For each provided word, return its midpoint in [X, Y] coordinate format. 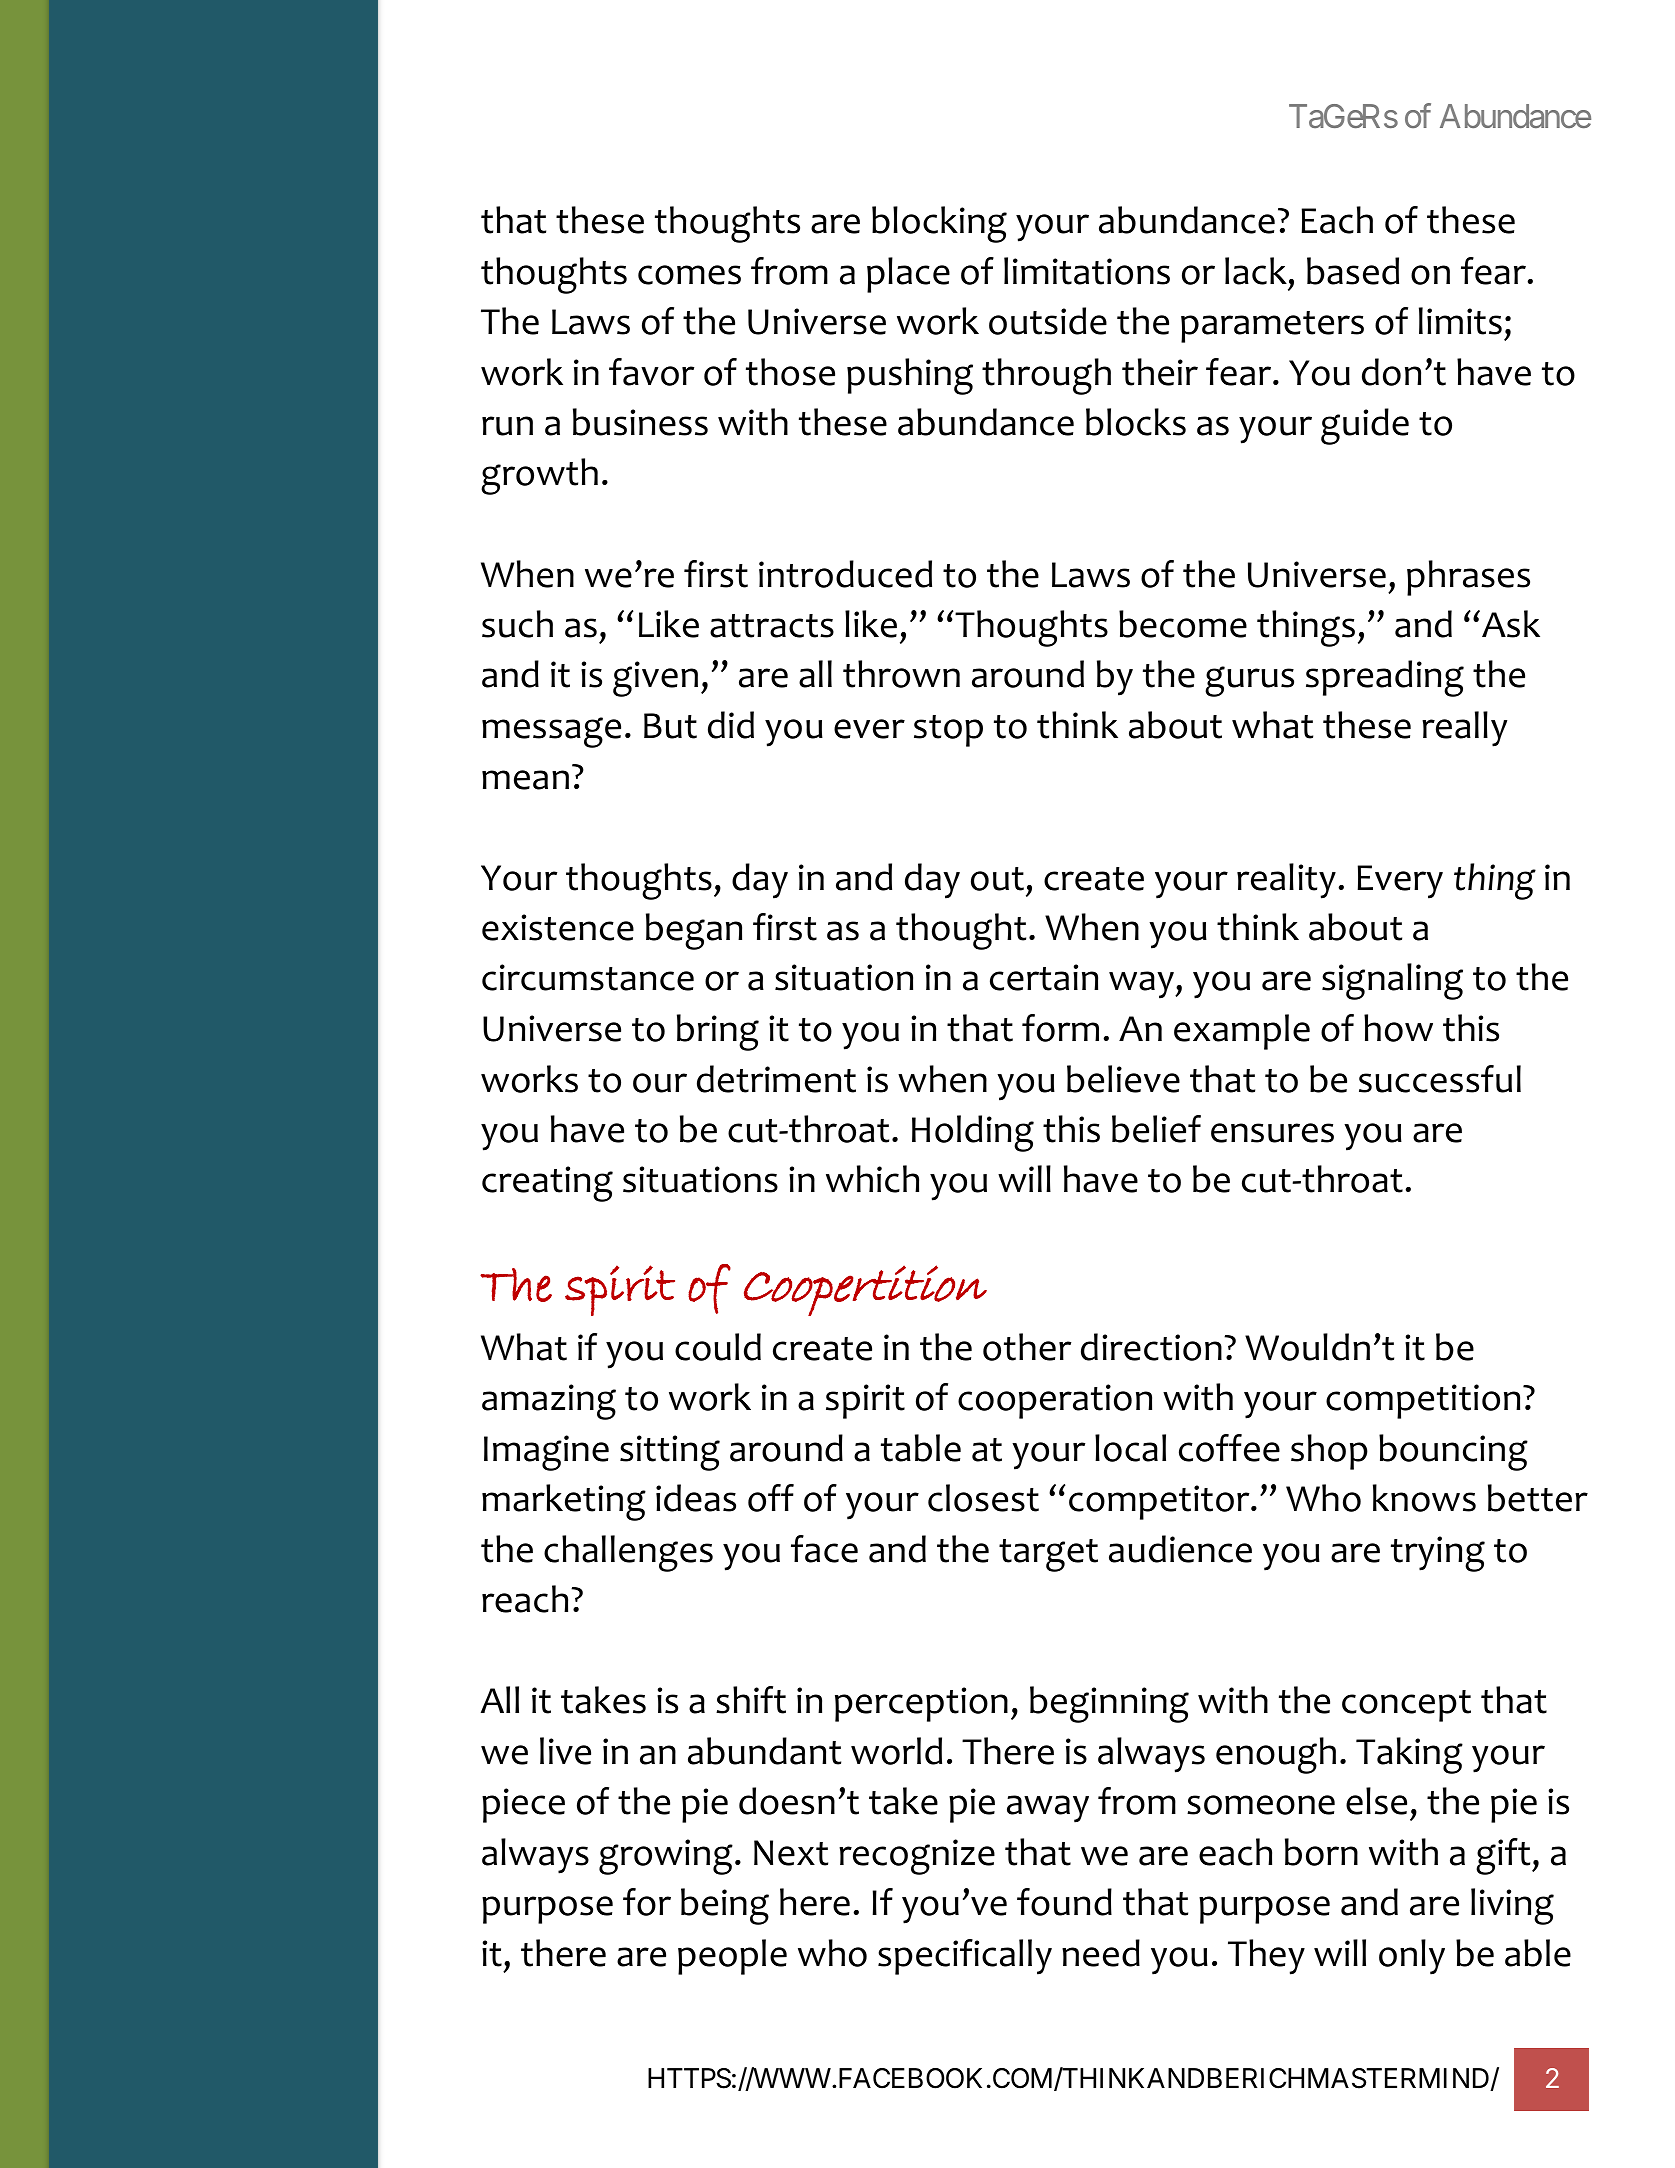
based [1353, 271]
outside [1048, 321]
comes [689, 275]
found [1064, 1902]
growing [666, 1857]
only [1412, 1957]
